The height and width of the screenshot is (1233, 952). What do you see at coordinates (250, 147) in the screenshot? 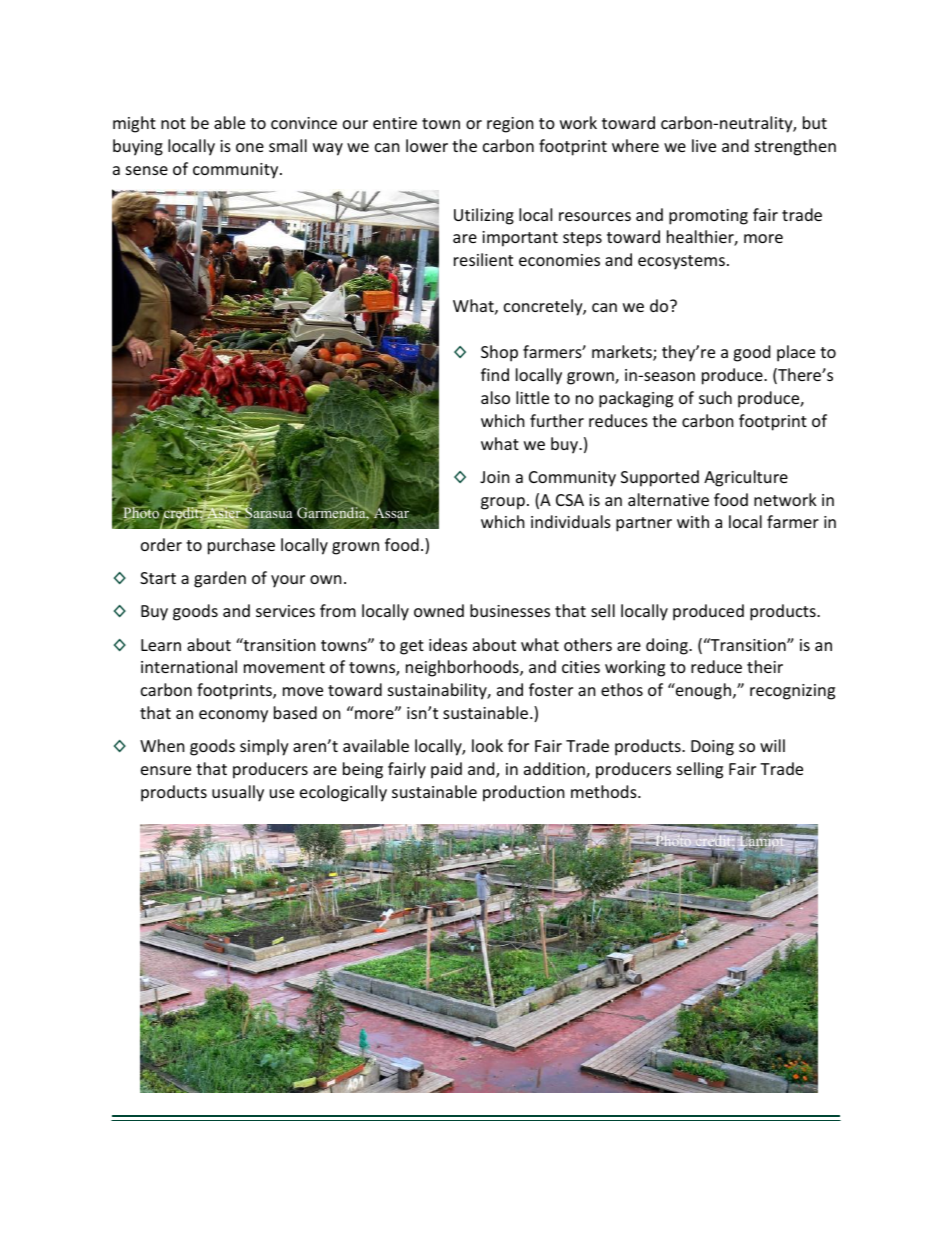
I see `one` at bounding box center [250, 147].
